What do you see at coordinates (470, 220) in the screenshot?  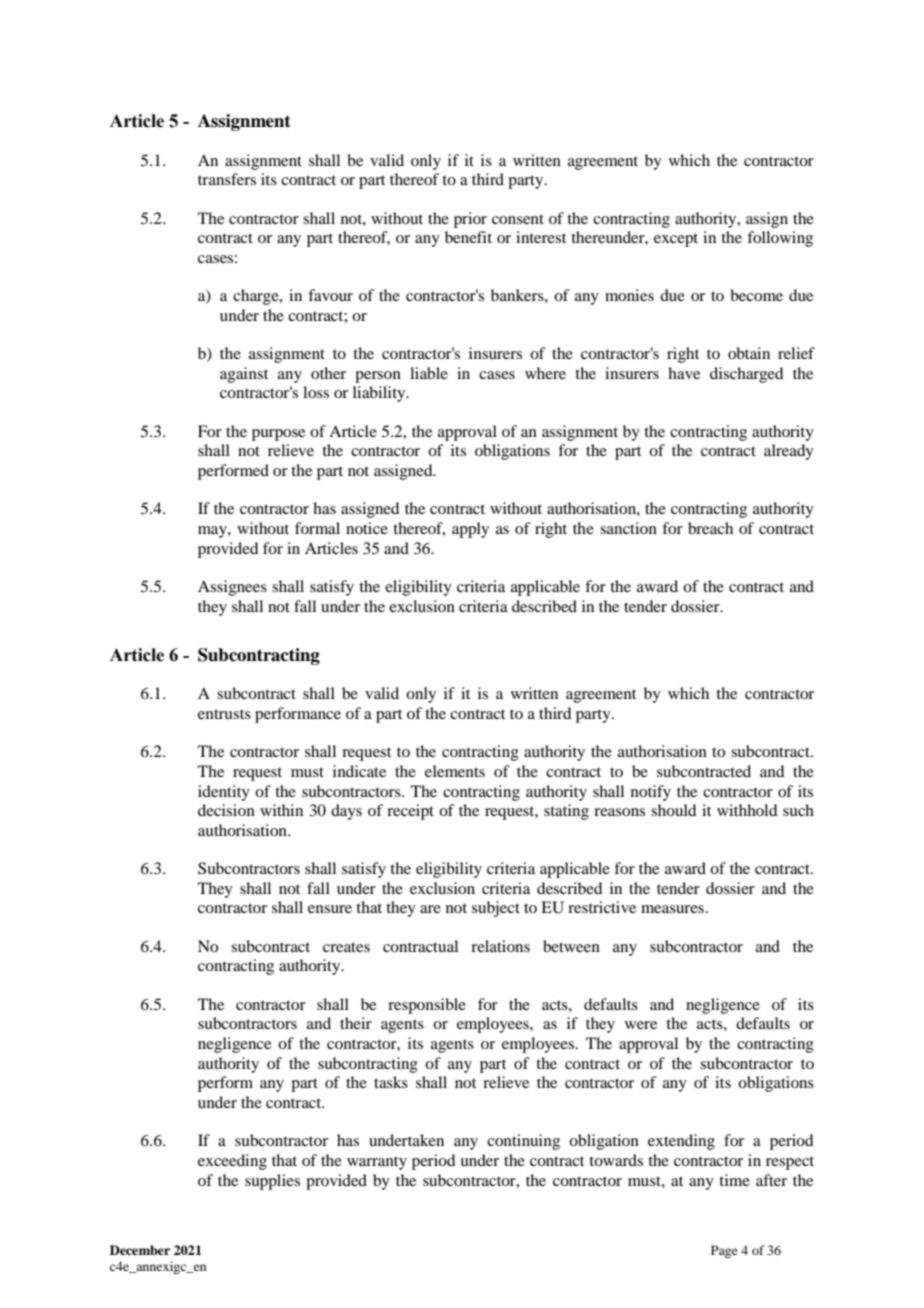 I see `prior` at bounding box center [470, 220].
